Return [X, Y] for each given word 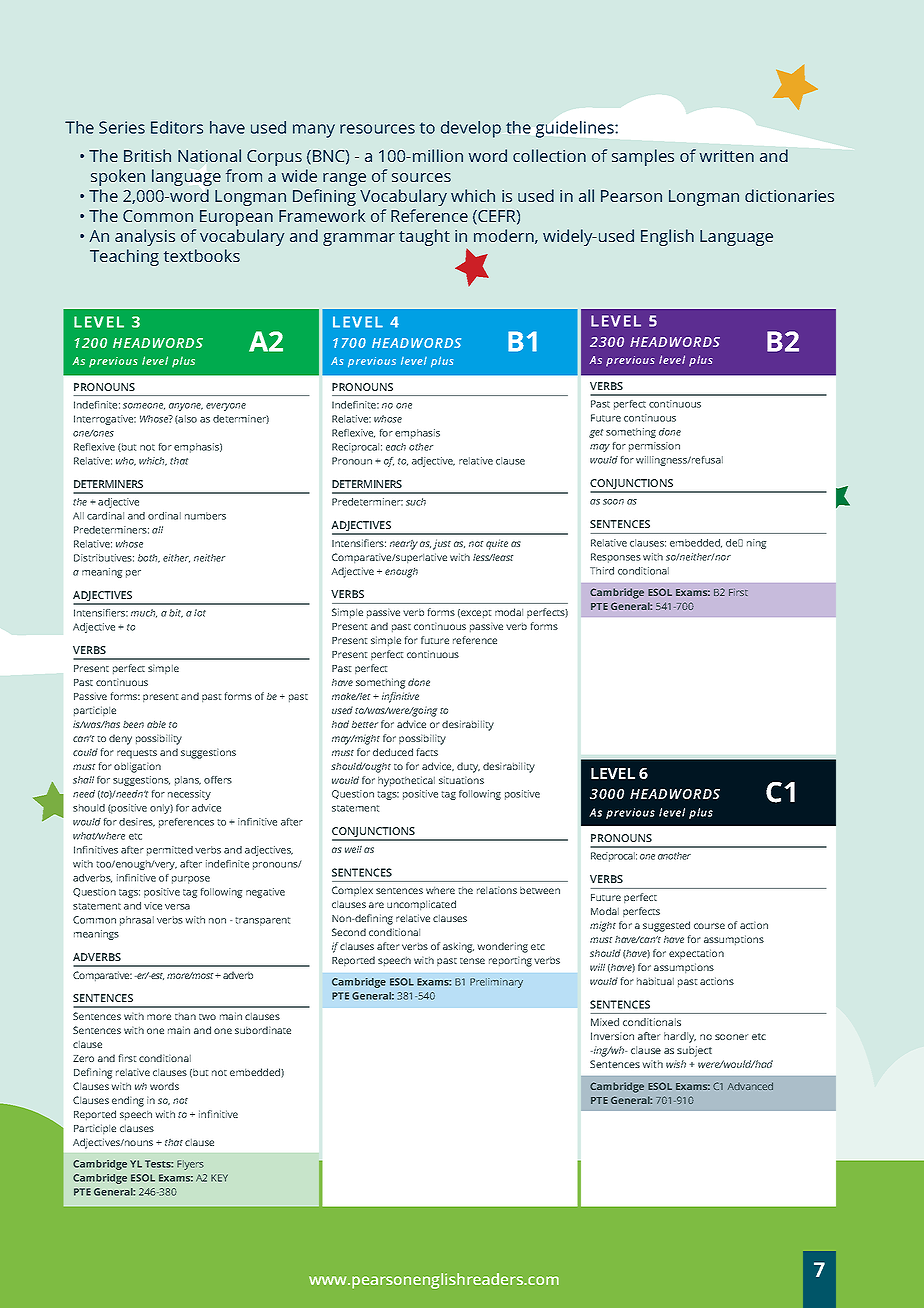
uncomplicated [421, 905]
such [416, 502]
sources [421, 177]
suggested [666, 926]
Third [602, 571]
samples [643, 157]
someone [144, 406]
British [147, 155]
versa [177, 907]
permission [654, 447]
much [144, 613]
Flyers [190, 1165]
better [365, 724]
